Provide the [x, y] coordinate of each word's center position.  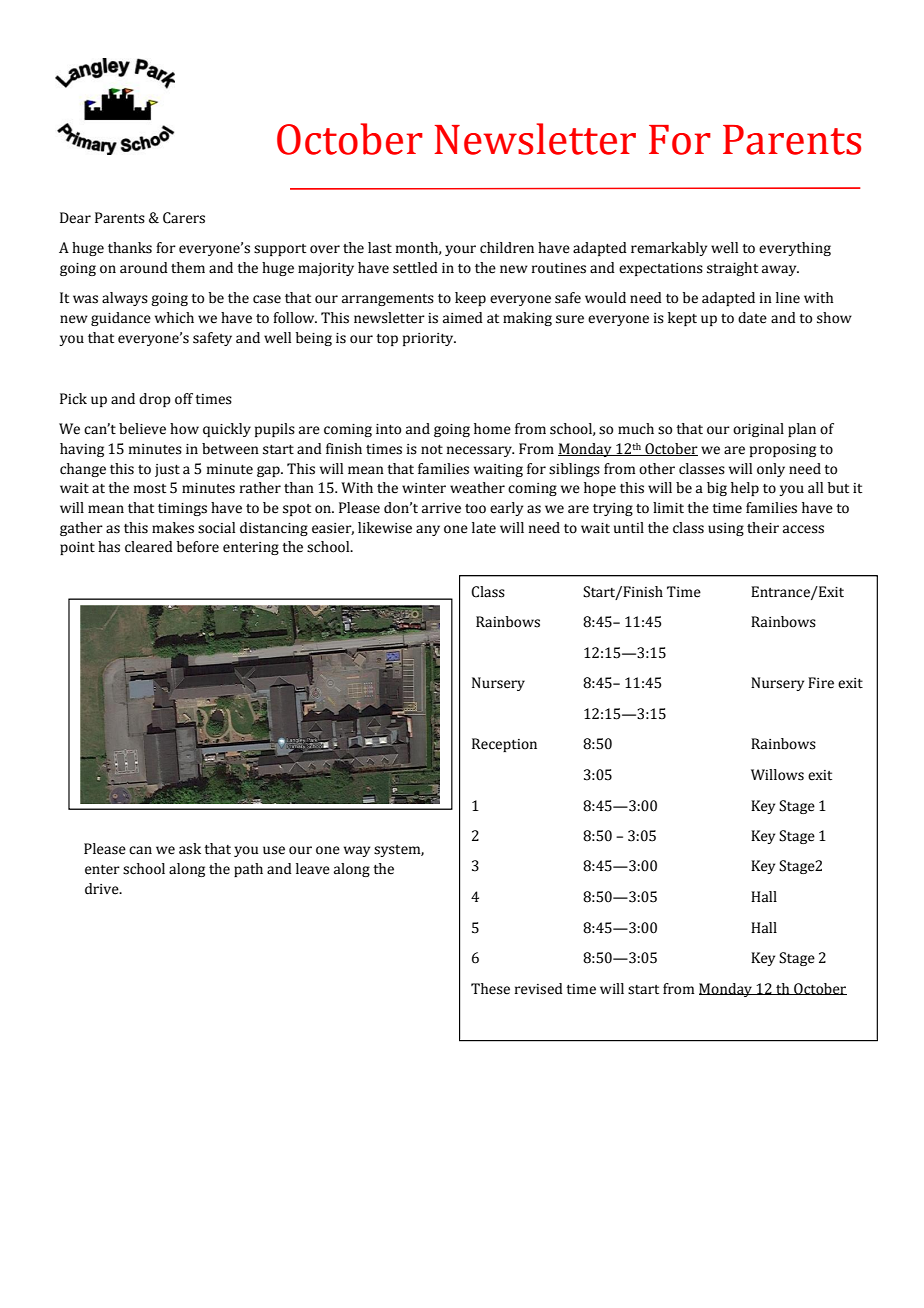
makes [173, 528]
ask [190, 849]
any [428, 530]
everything [795, 249]
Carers [184, 218]
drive [103, 889]
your [460, 250]
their [763, 528]
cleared [149, 547]
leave [313, 869]
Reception [504, 745]
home [492, 429]
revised [539, 989]
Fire [821, 683]
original [758, 430]
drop [155, 400]
